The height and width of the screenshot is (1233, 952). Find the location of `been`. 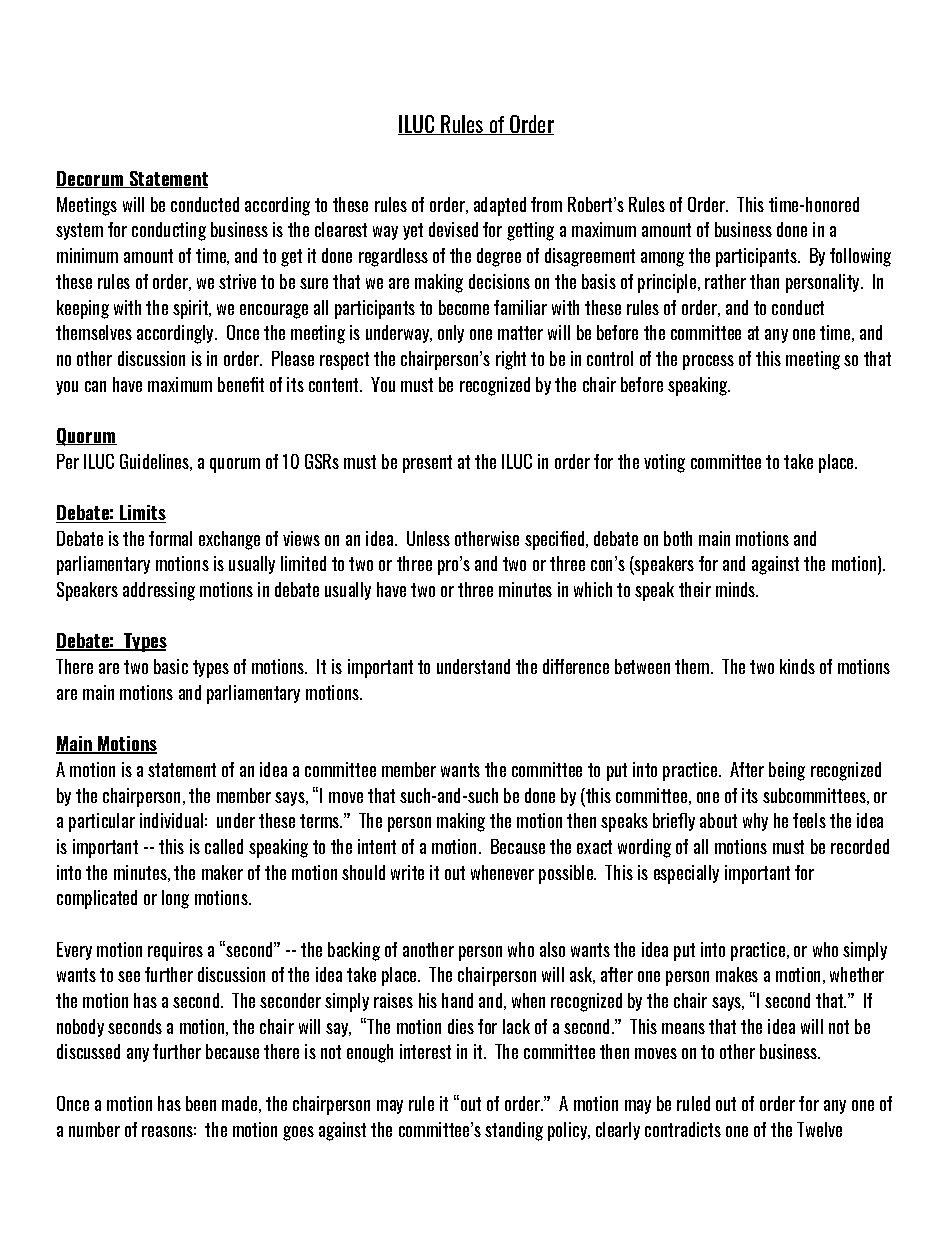

been is located at coordinates (201, 1103).
